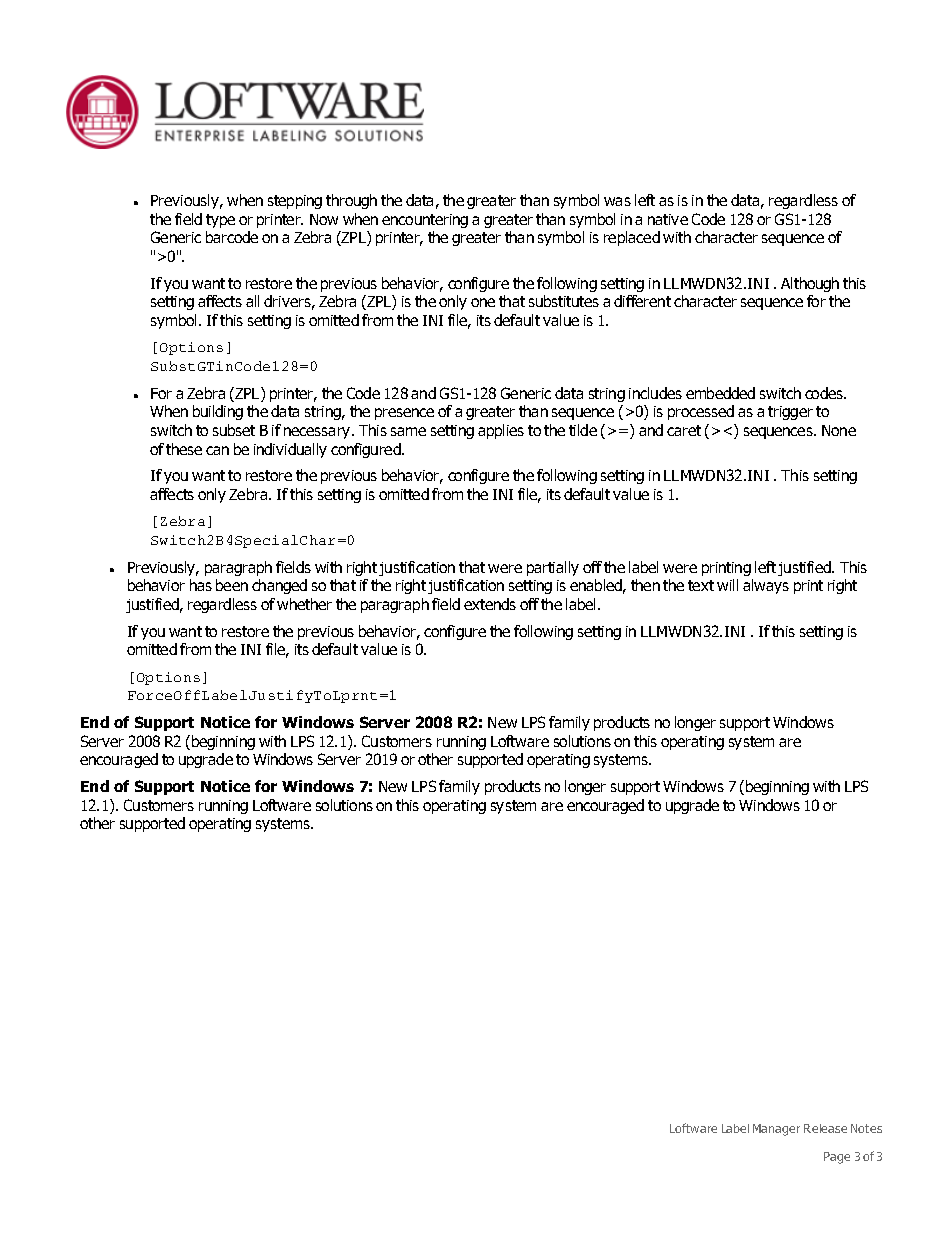 The height and width of the document is (1233, 952). Describe the element at coordinates (766, 586) in the document. I see `always` at that location.
